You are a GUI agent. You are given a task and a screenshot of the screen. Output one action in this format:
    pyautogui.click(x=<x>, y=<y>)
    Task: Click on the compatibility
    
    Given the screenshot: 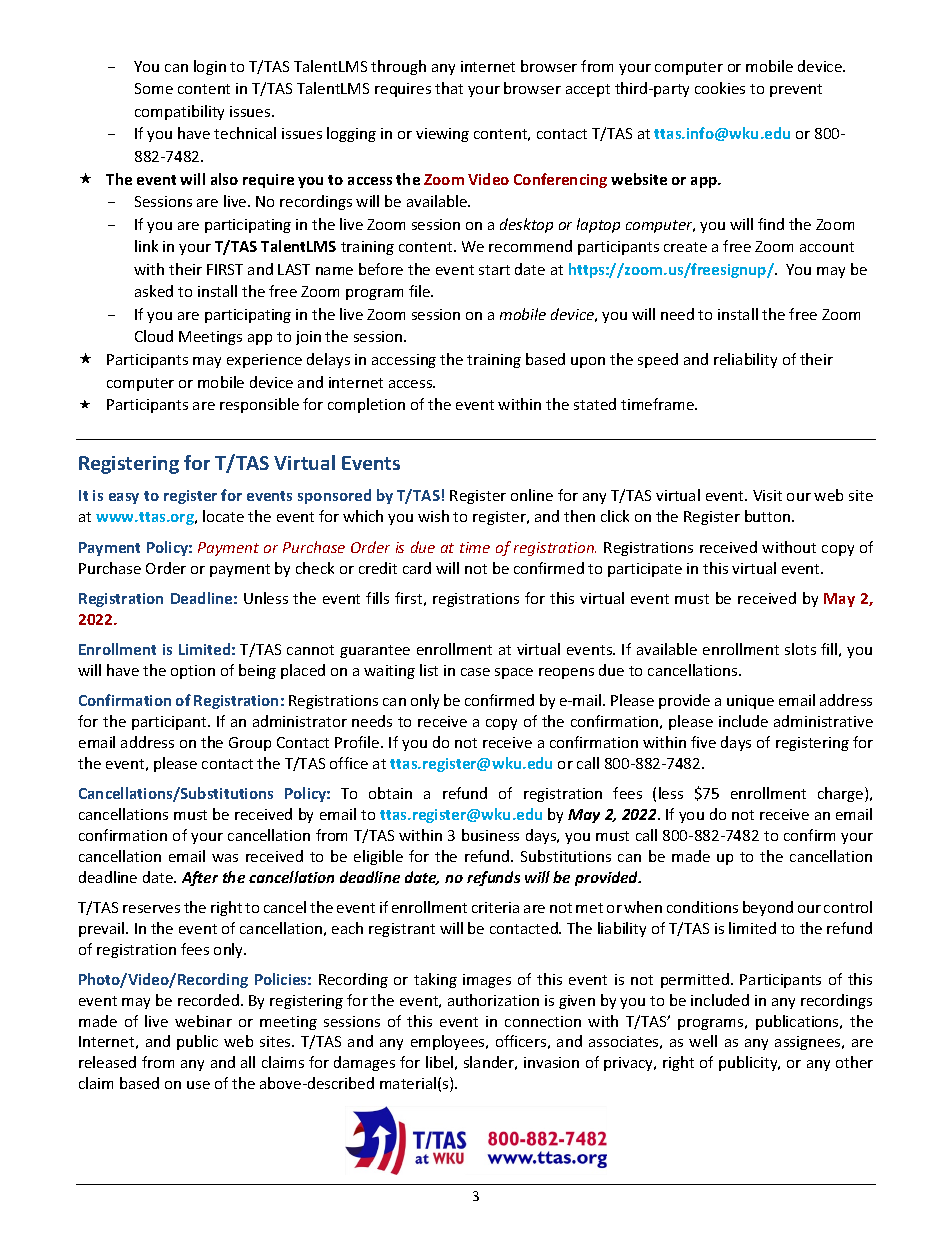 What is the action you would take?
    pyautogui.click(x=179, y=112)
